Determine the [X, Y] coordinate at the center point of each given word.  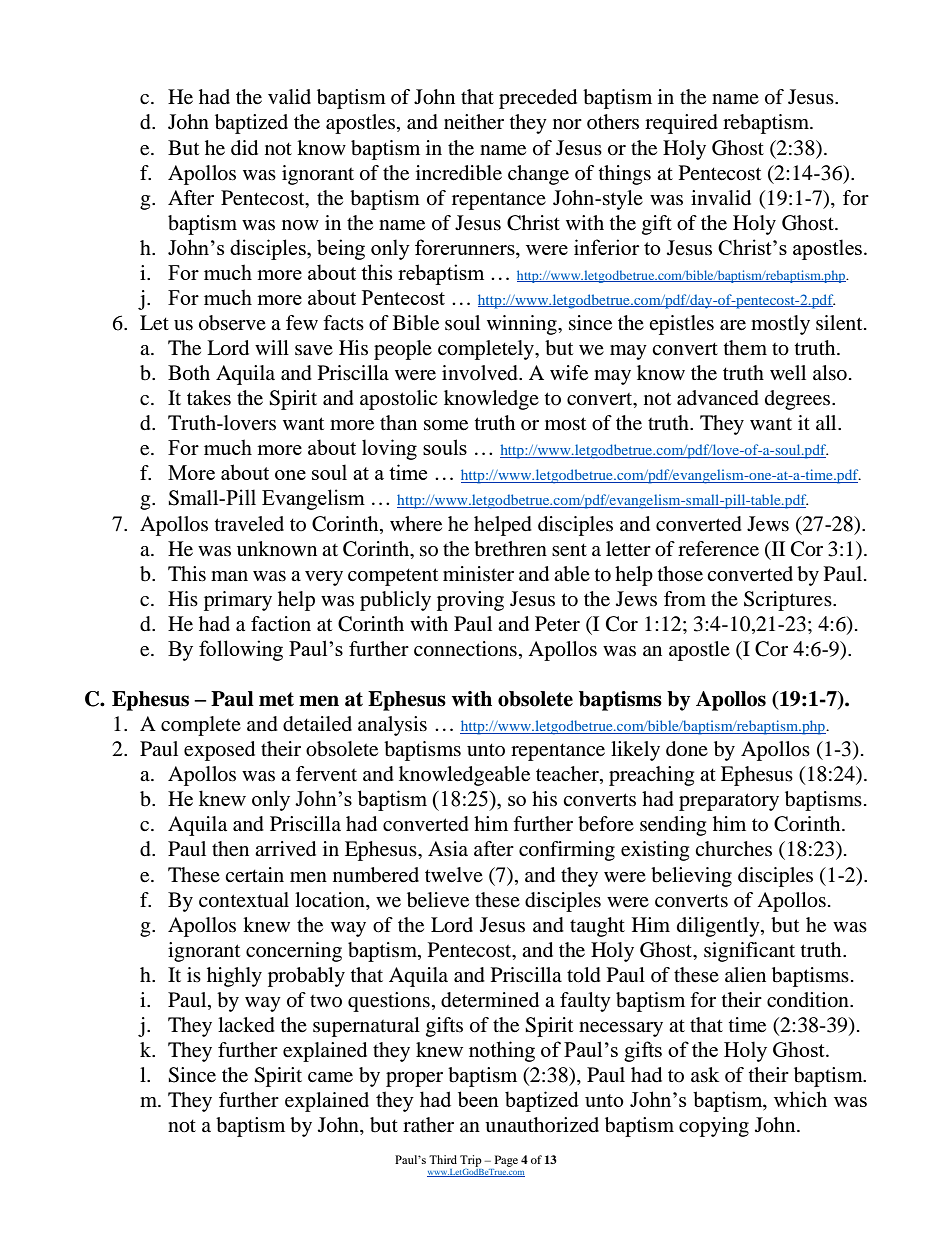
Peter [557, 624]
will [272, 347]
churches [733, 849]
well [788, 373]
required [681, 124]
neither [474, 122]
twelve [454, 875]
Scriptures [789, 601]
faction [281, 624]
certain [254, 875]
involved [481, 373]
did [244, 148]
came [330, 1077]
